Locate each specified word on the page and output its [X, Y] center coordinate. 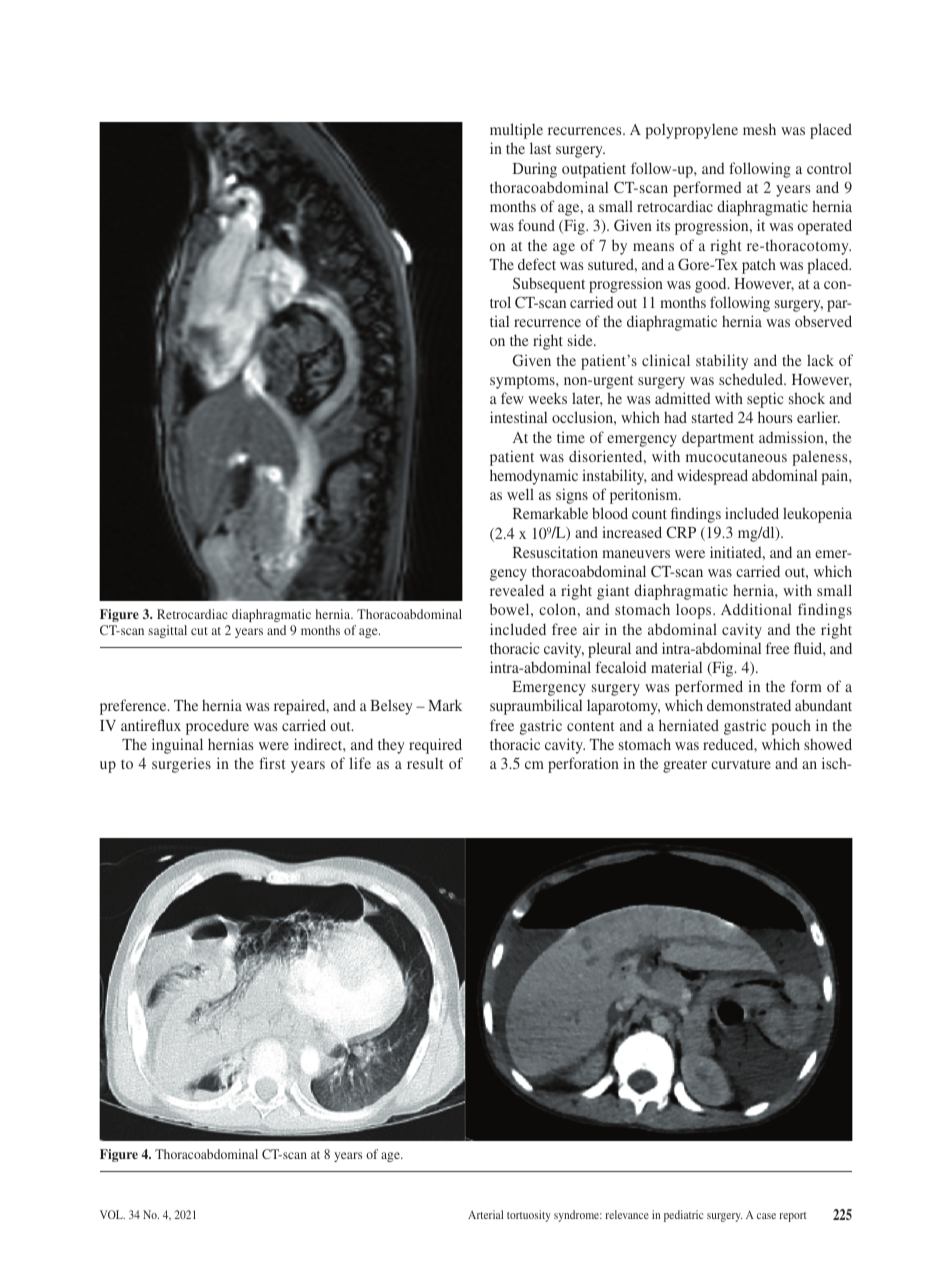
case [766, 1216]
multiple [516, 131]
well [520, 494]
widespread [712, 477]
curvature [741, 764]
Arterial [485, 1214]
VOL [112, 1214]
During [535, 170]
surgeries [181, 765]
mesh [759, 129]
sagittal [167, 631]
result [425, 763]
